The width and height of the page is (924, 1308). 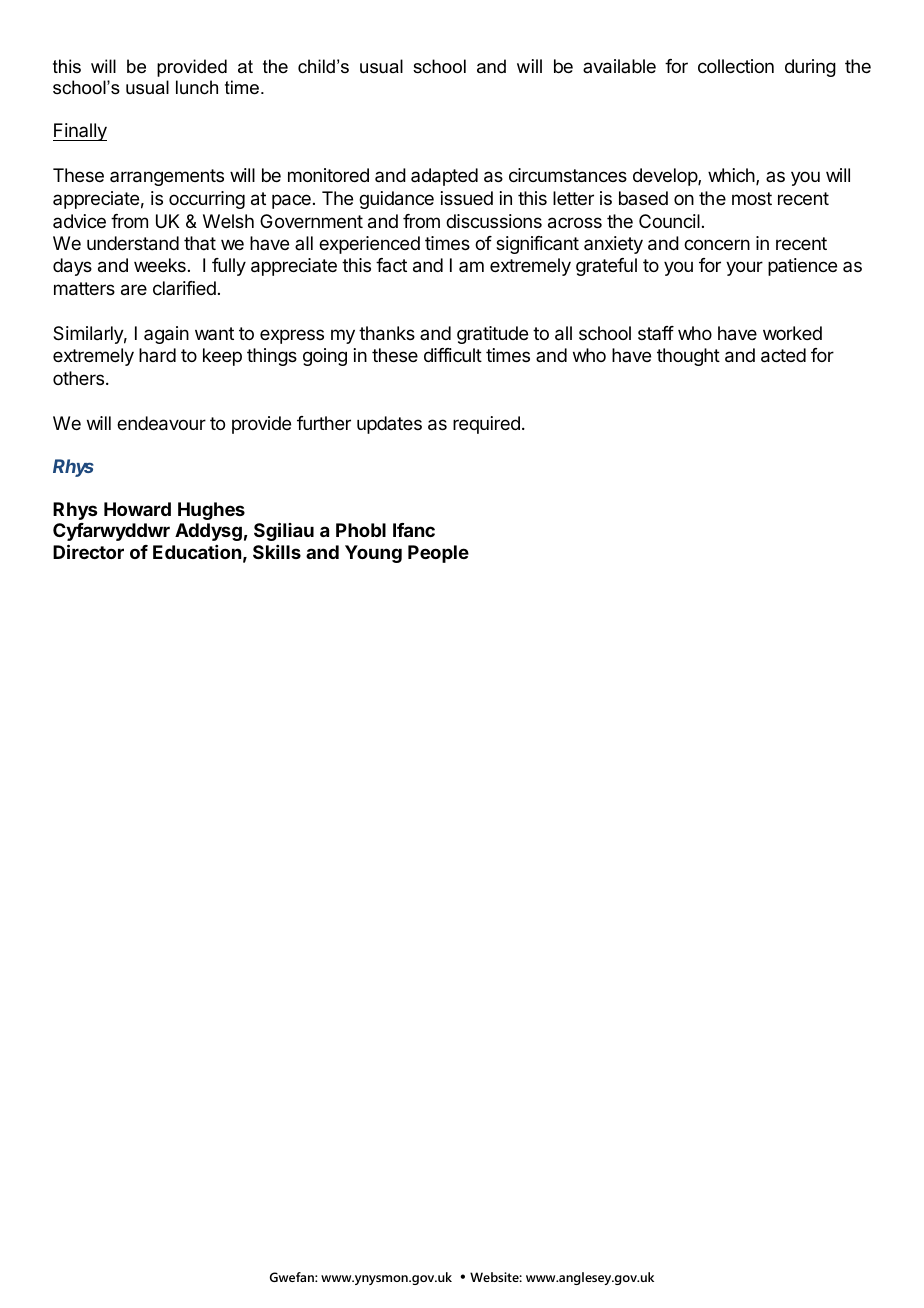 I want to click on thought, so click(x=688, y=357).
